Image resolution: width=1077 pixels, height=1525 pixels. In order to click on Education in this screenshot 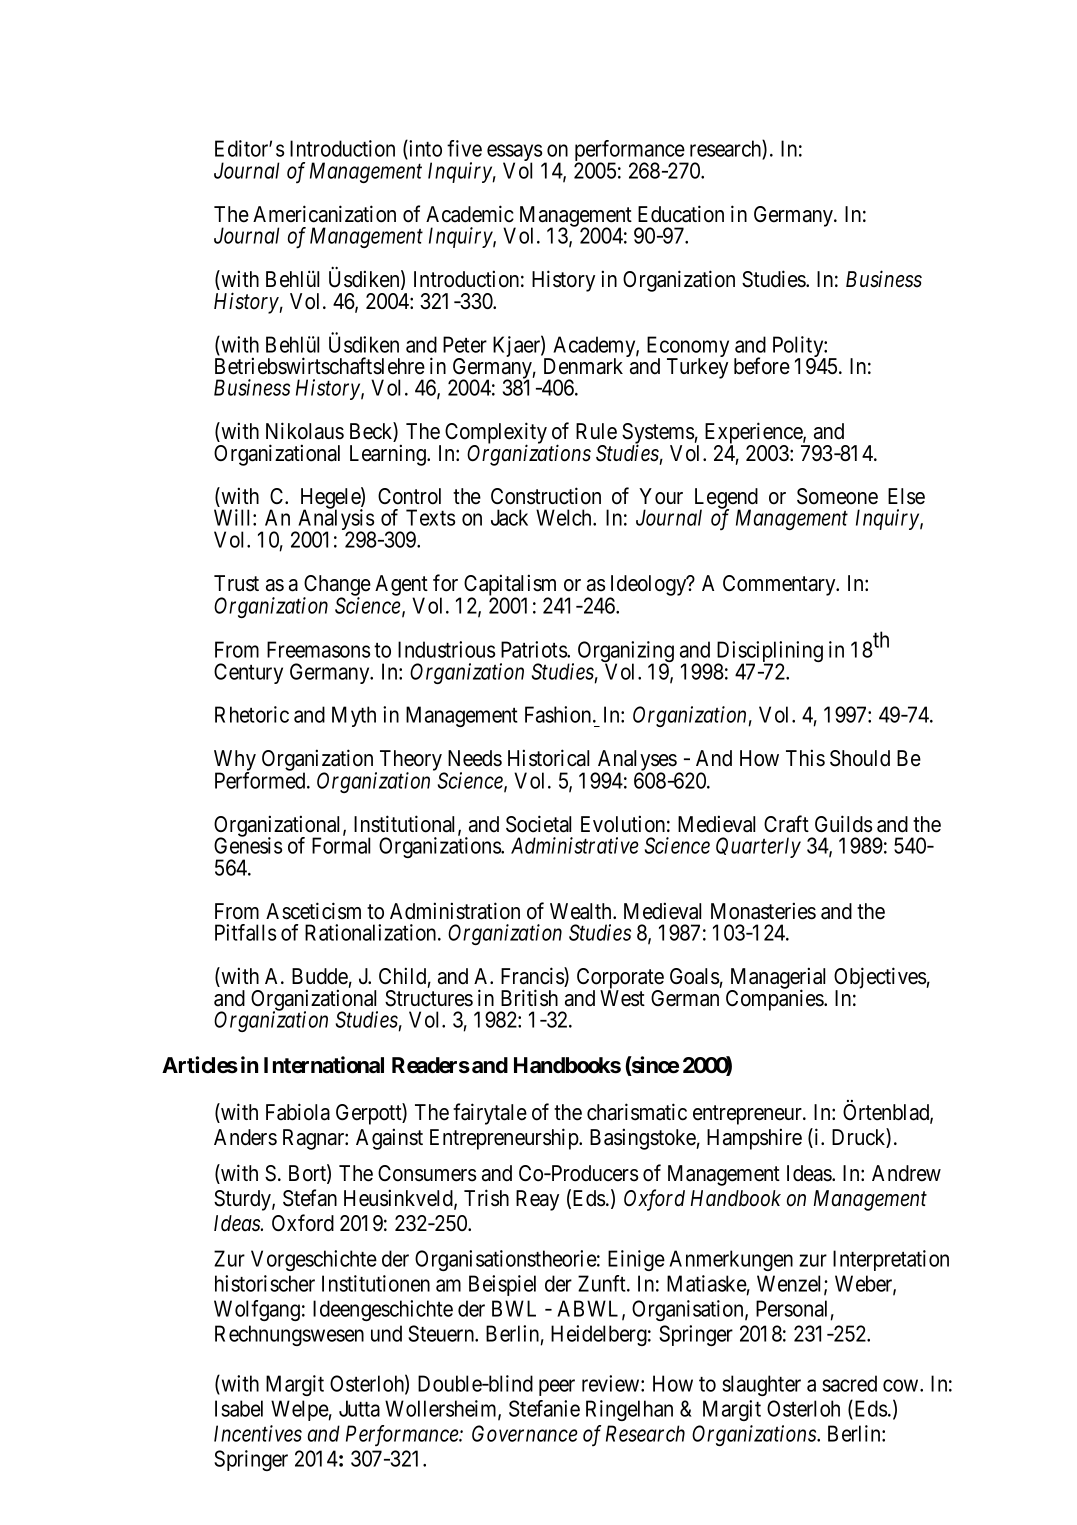, I will do `click(681, 214)`.
